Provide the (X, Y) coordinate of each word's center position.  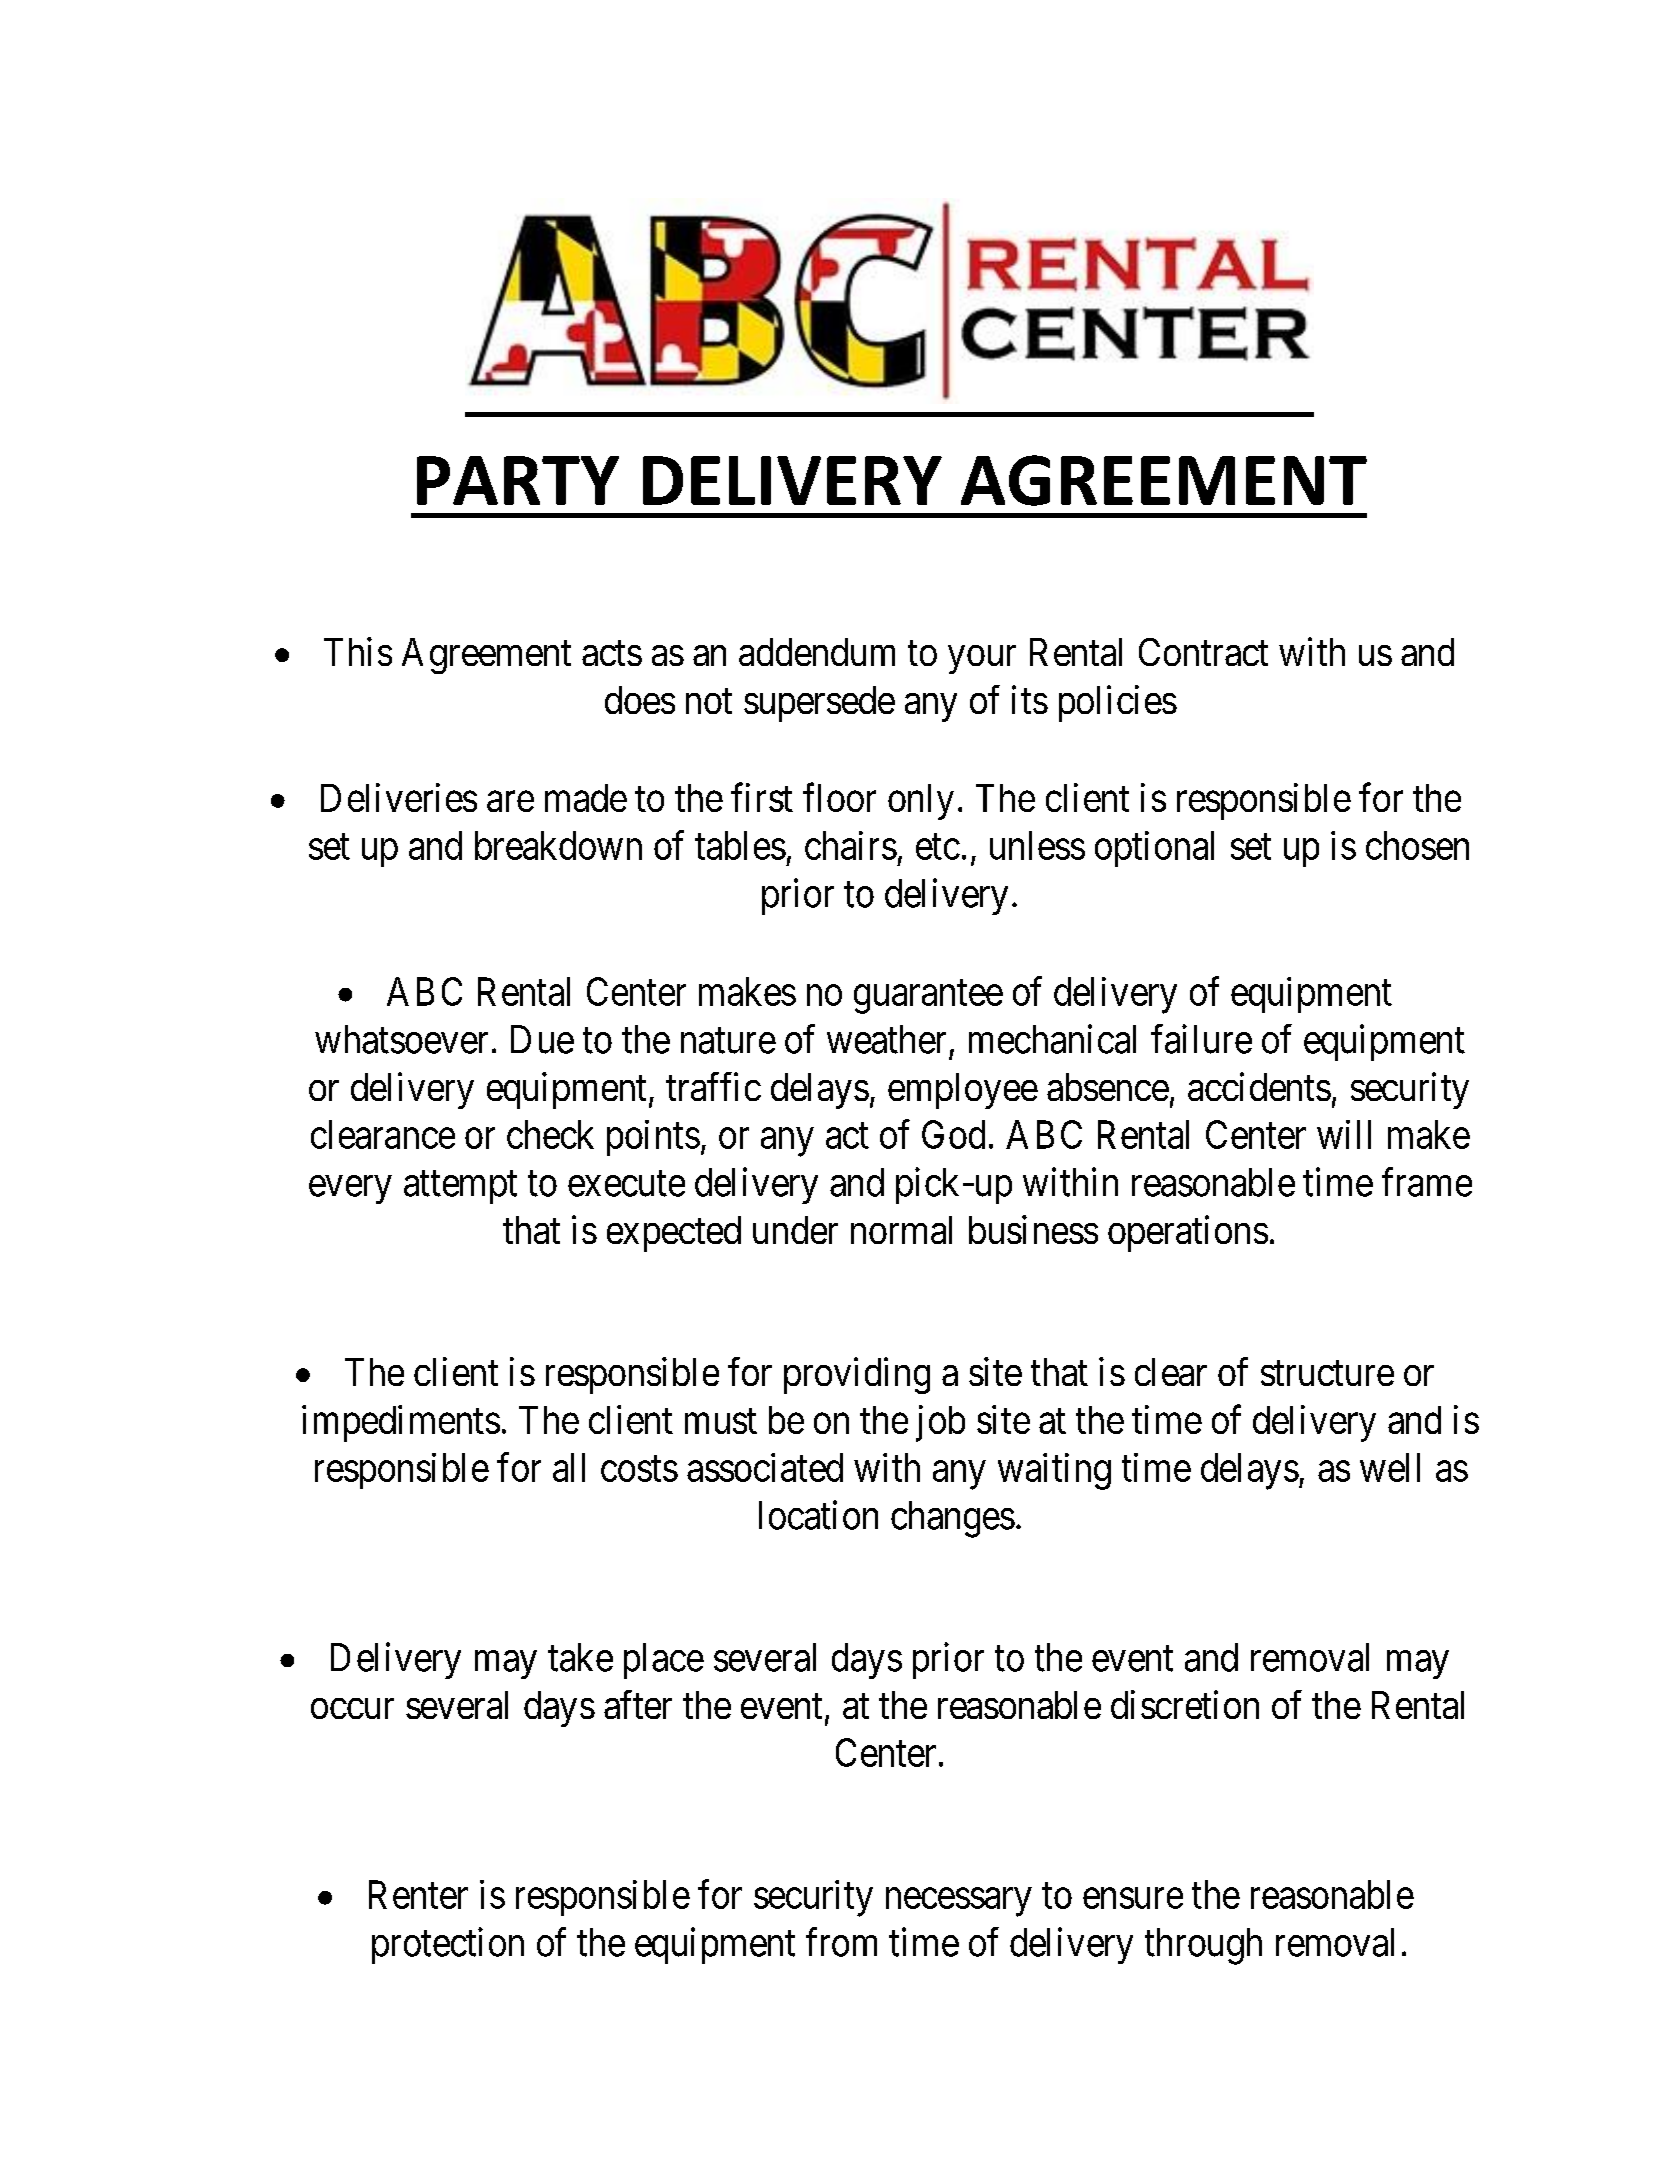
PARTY (518, 480)
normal (901, 1230)
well (1390, 1467)
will (1344, 1134)
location (818, 1515)
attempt (460, 1187)
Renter (418, 1894)
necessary (958, 1902)
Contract (1203, 652)
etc (938, 847)
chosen (1417, 845)
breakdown (558, 845)
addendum (817, 652)
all (569, 1467)
